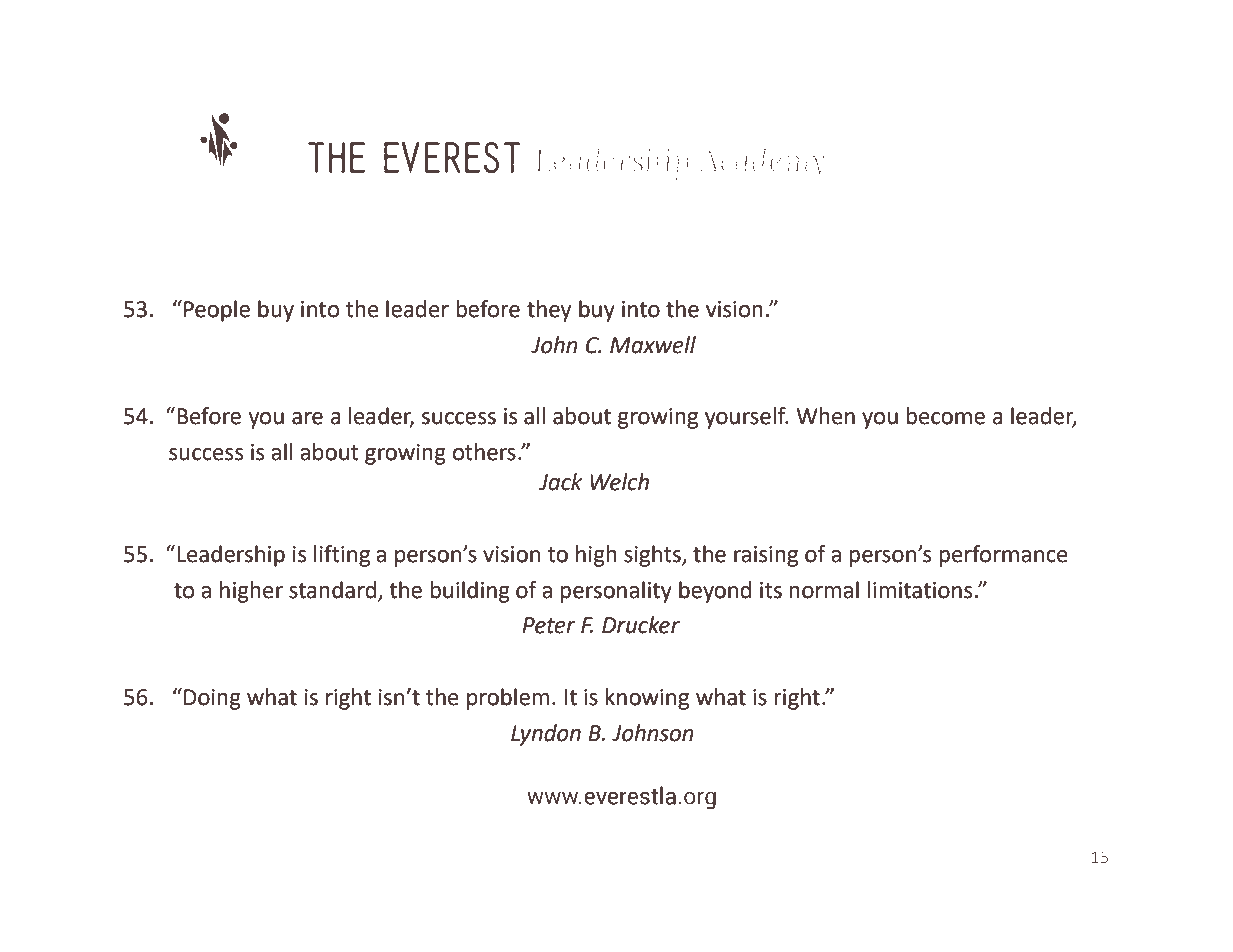  What do you see at coordinates (653, 556) in the screenshot?
I see `sights` at bounding box center [653, 556].
